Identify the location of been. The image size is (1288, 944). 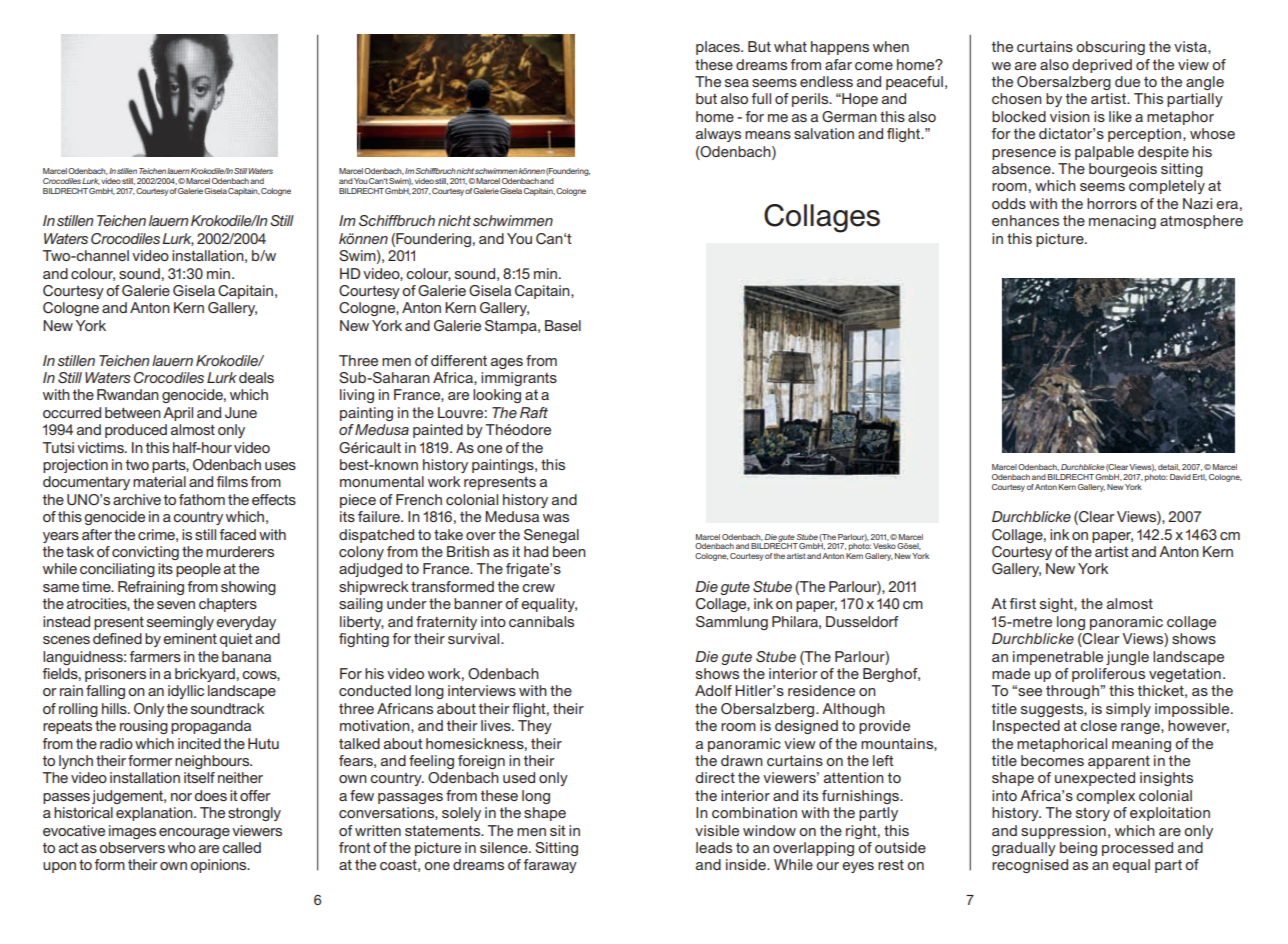
(569, 551).
